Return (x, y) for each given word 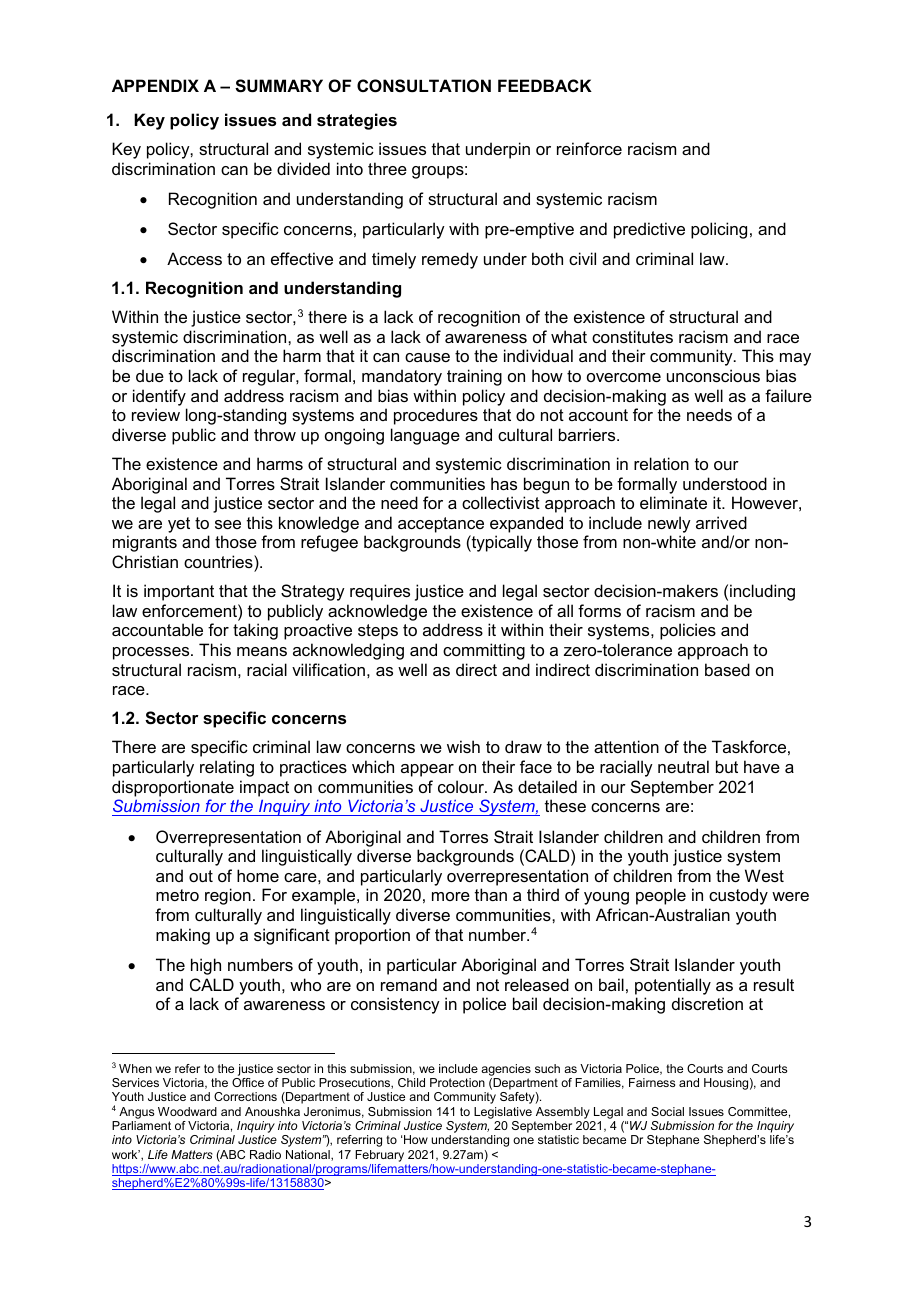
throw (275, 434)
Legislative (503, 1113)
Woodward (187, 1111)
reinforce (589, 148)
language (425, 436)
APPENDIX (155, 85)
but (727, 766)
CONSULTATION (424, 86)
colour (462, 786)
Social (667, 1111)
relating (227, 768)
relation (661, 463)
